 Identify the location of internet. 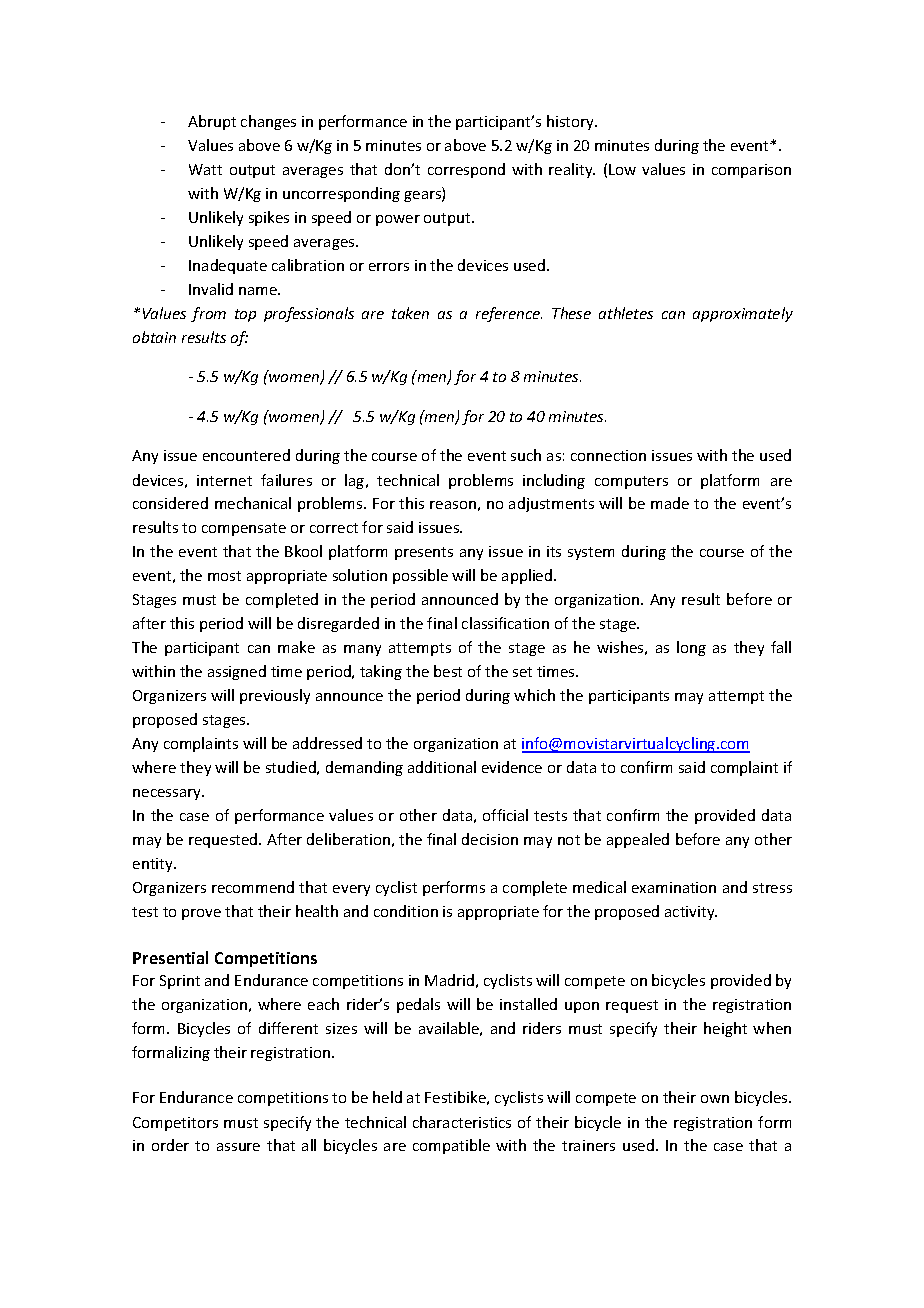
(224, 480).
